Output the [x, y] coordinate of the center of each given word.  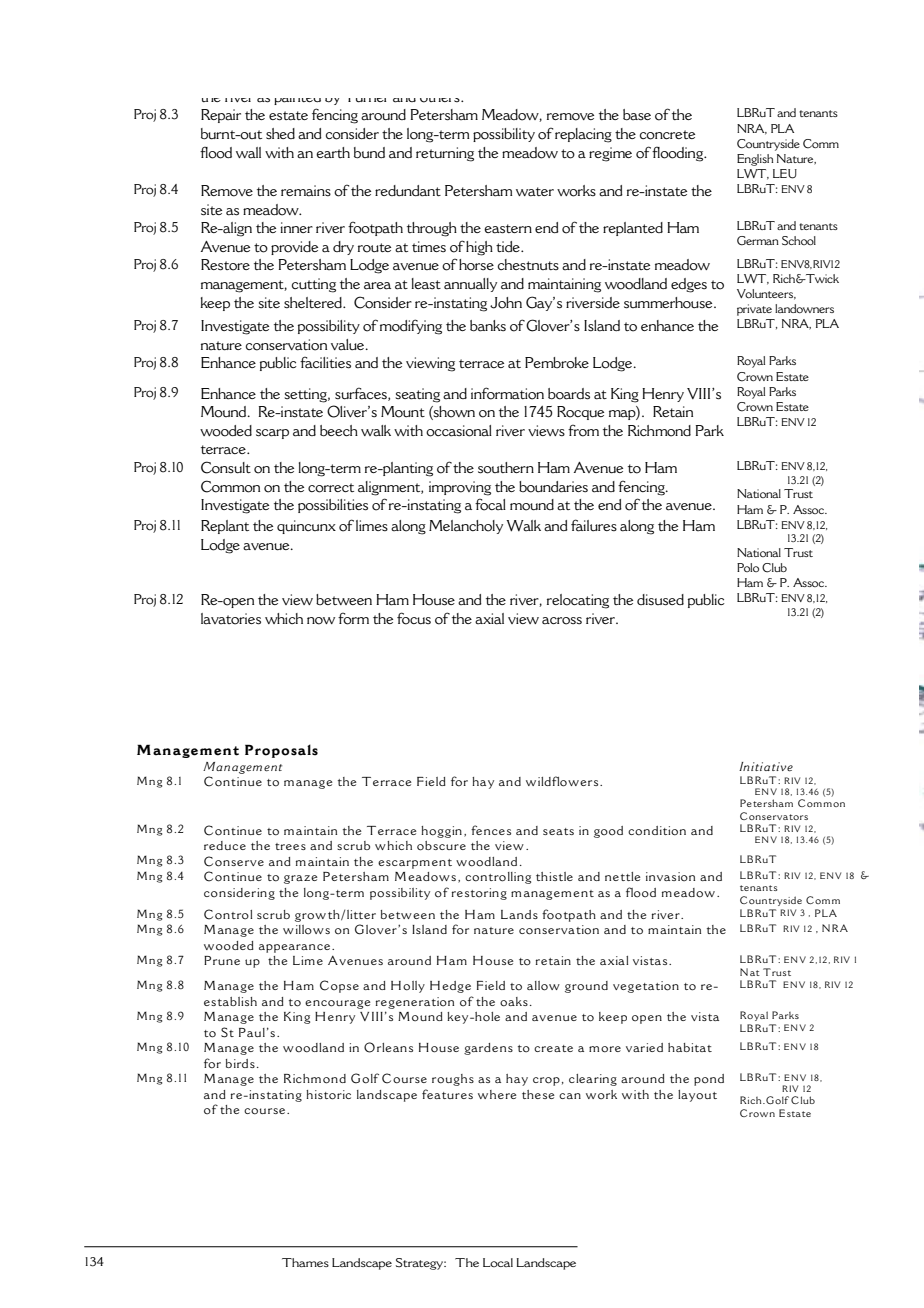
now [321, 621]
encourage [338, 1004]
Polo [748, 567]
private [754, 310]
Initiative [766, 767]
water [535, 192]
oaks [514, 1002]
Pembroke [557, 363]
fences [491, 830]
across [562, 621]
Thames [305, 1262]
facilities [325, 362]
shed [280, 133]
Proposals [281, 751]
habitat [690, 1047]
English [755, 160]
